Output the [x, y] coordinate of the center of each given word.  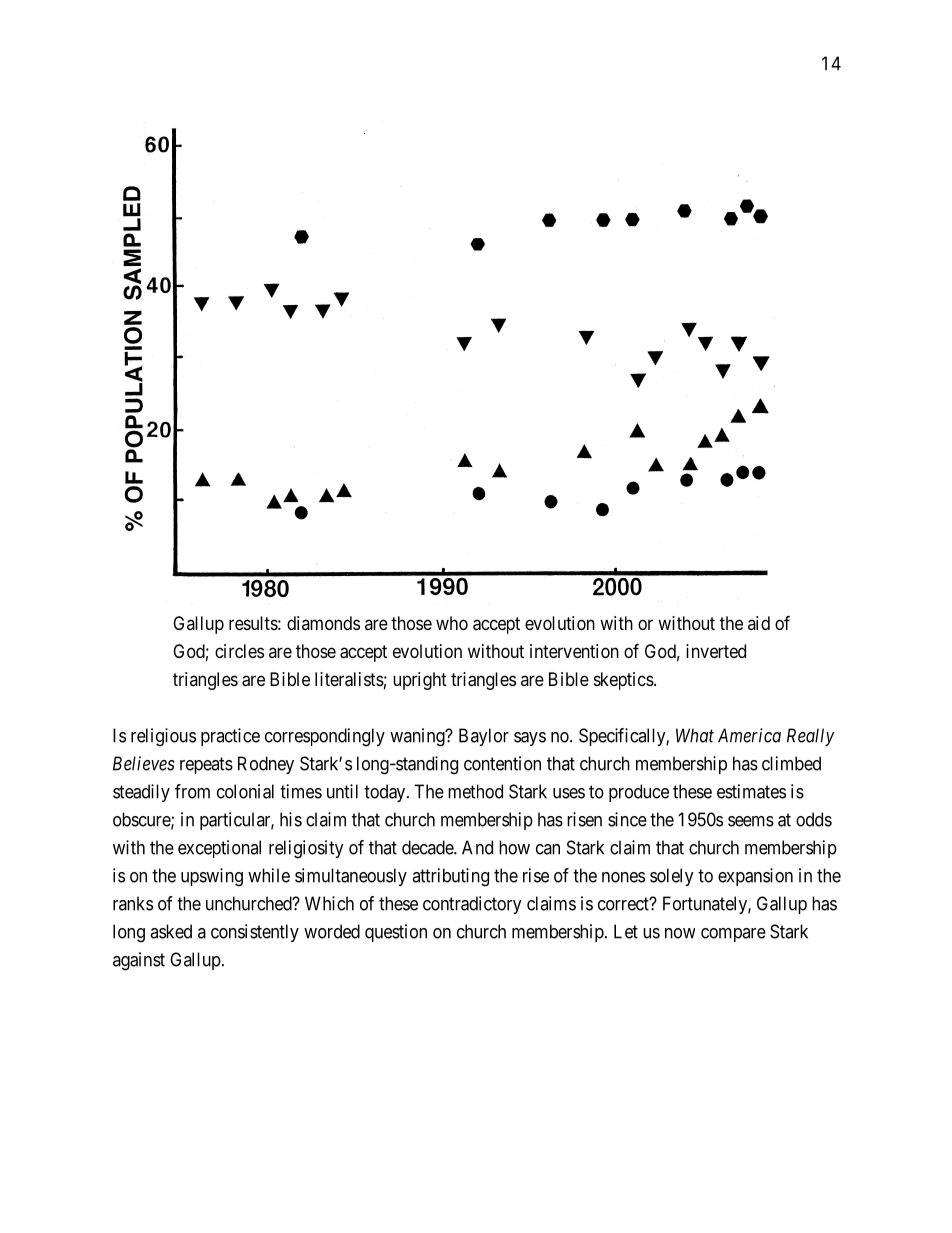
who [452, 623]
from [192, 791]
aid [759, 623]
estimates [751, 791]
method [475, 791]
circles [239, 651]
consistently [255, 933]
